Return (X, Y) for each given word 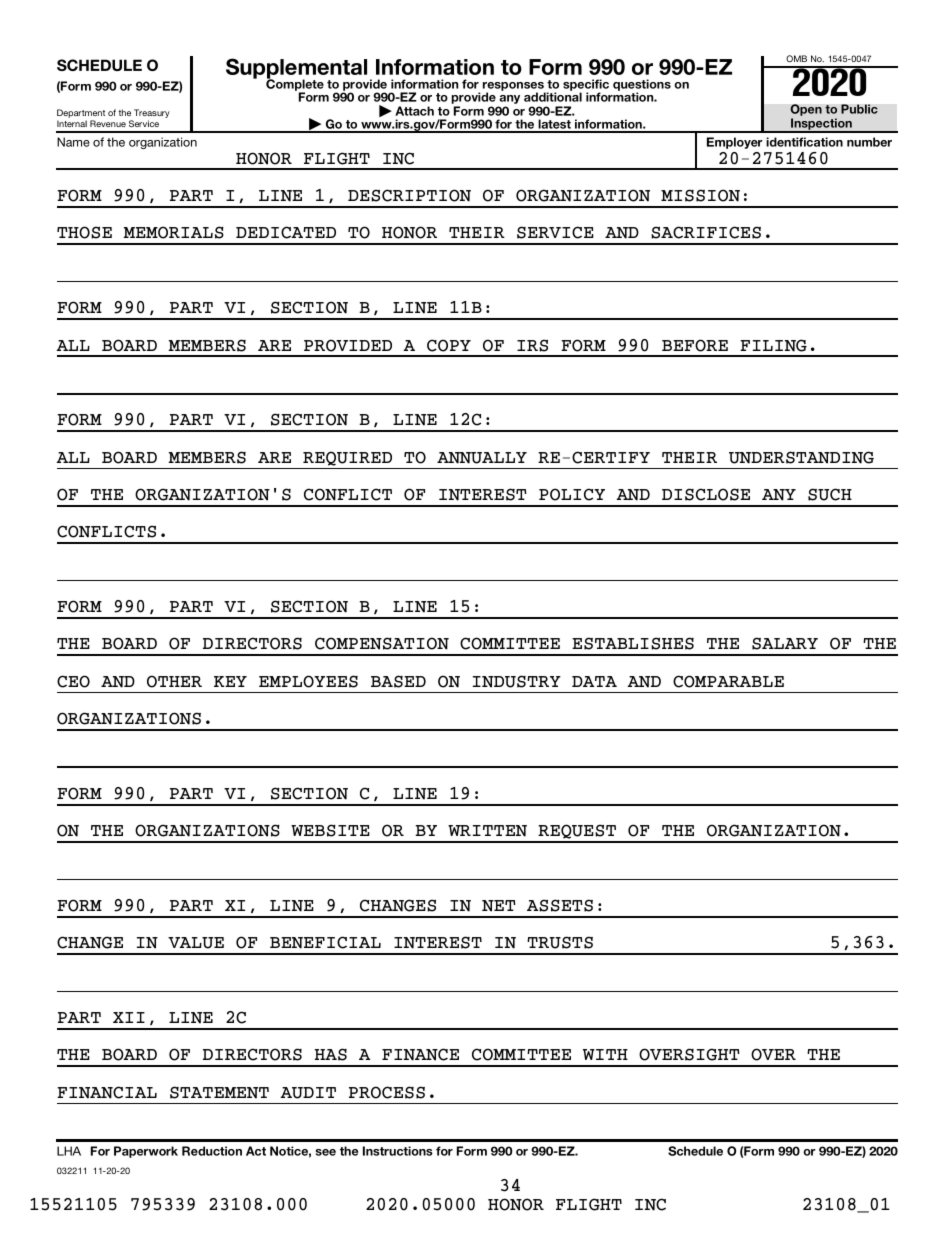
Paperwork (146, 1152)
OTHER (174, 681)
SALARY (785, 643)
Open (806, 111)
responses (513, 88)
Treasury (151, 115)
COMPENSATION (382, 643)
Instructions (398, 1151)
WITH (605, 1054)
